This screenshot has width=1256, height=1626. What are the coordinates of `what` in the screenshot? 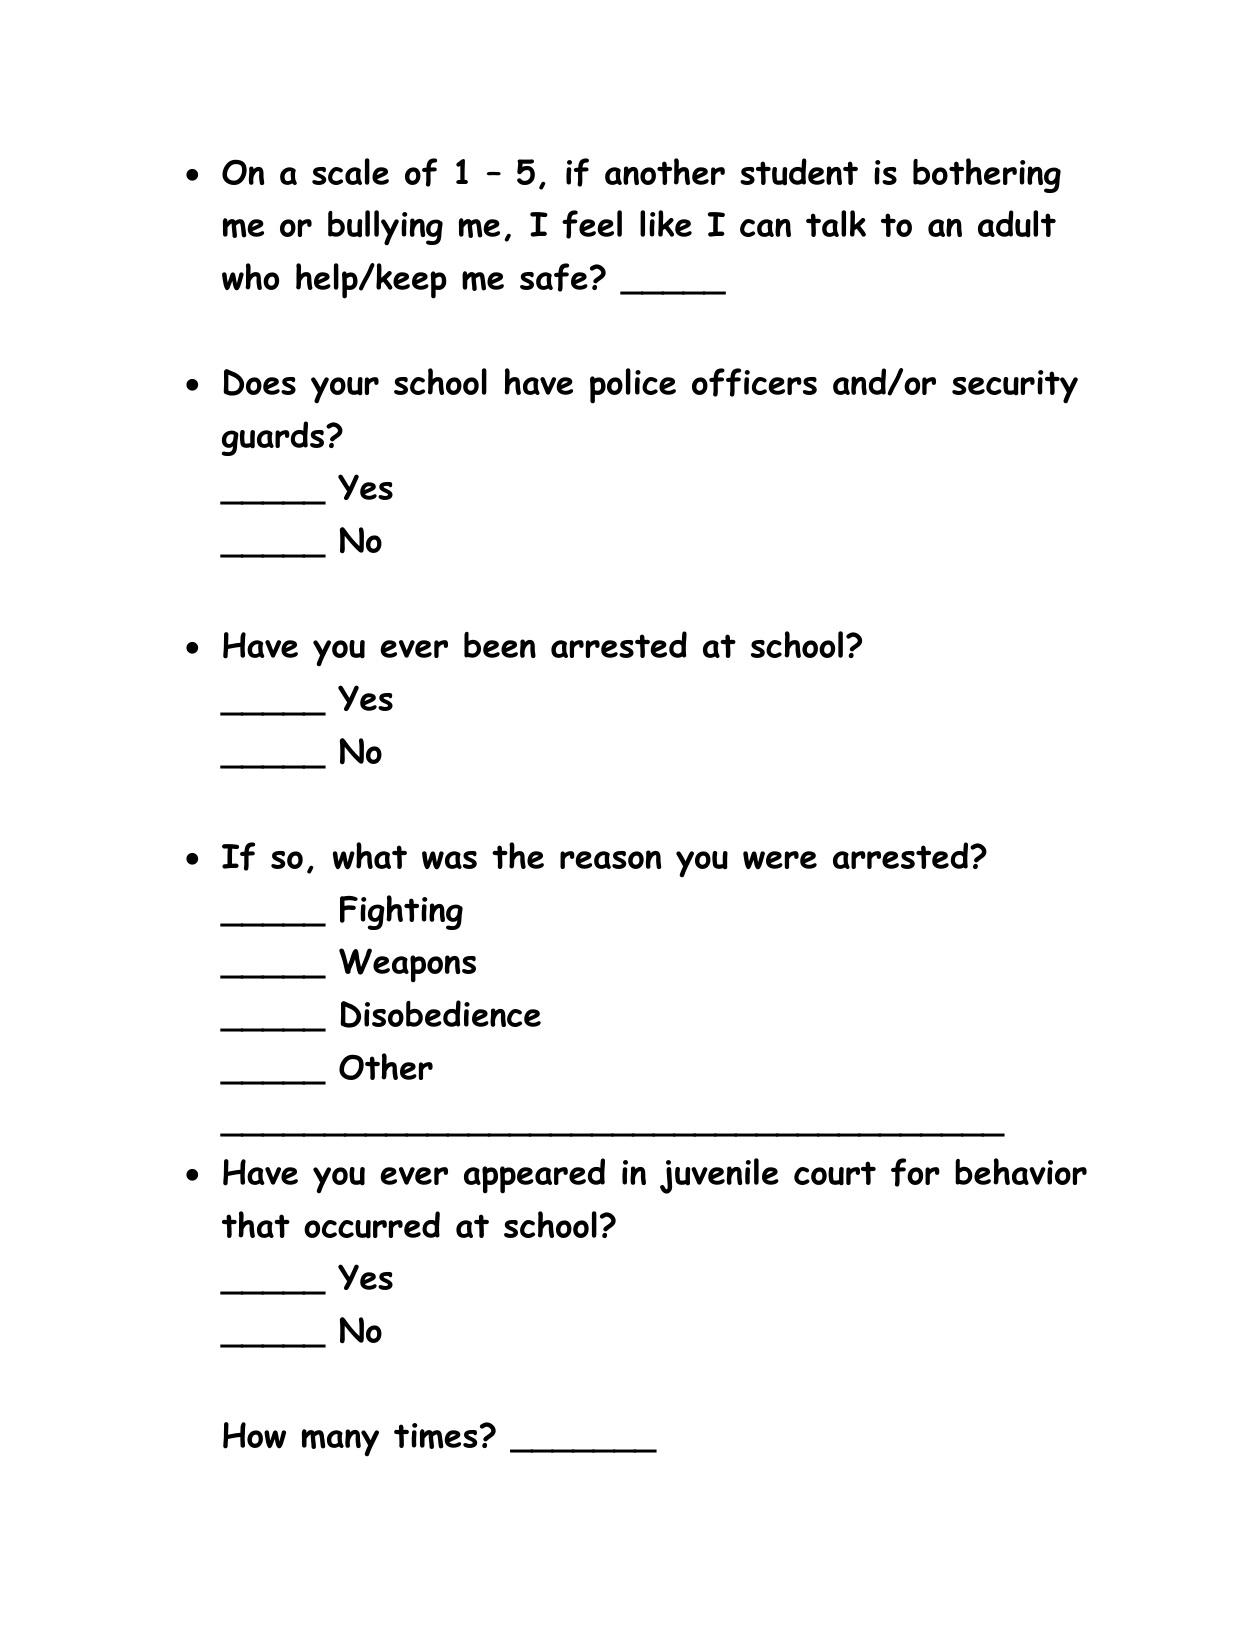 It's located at (370, 856).
